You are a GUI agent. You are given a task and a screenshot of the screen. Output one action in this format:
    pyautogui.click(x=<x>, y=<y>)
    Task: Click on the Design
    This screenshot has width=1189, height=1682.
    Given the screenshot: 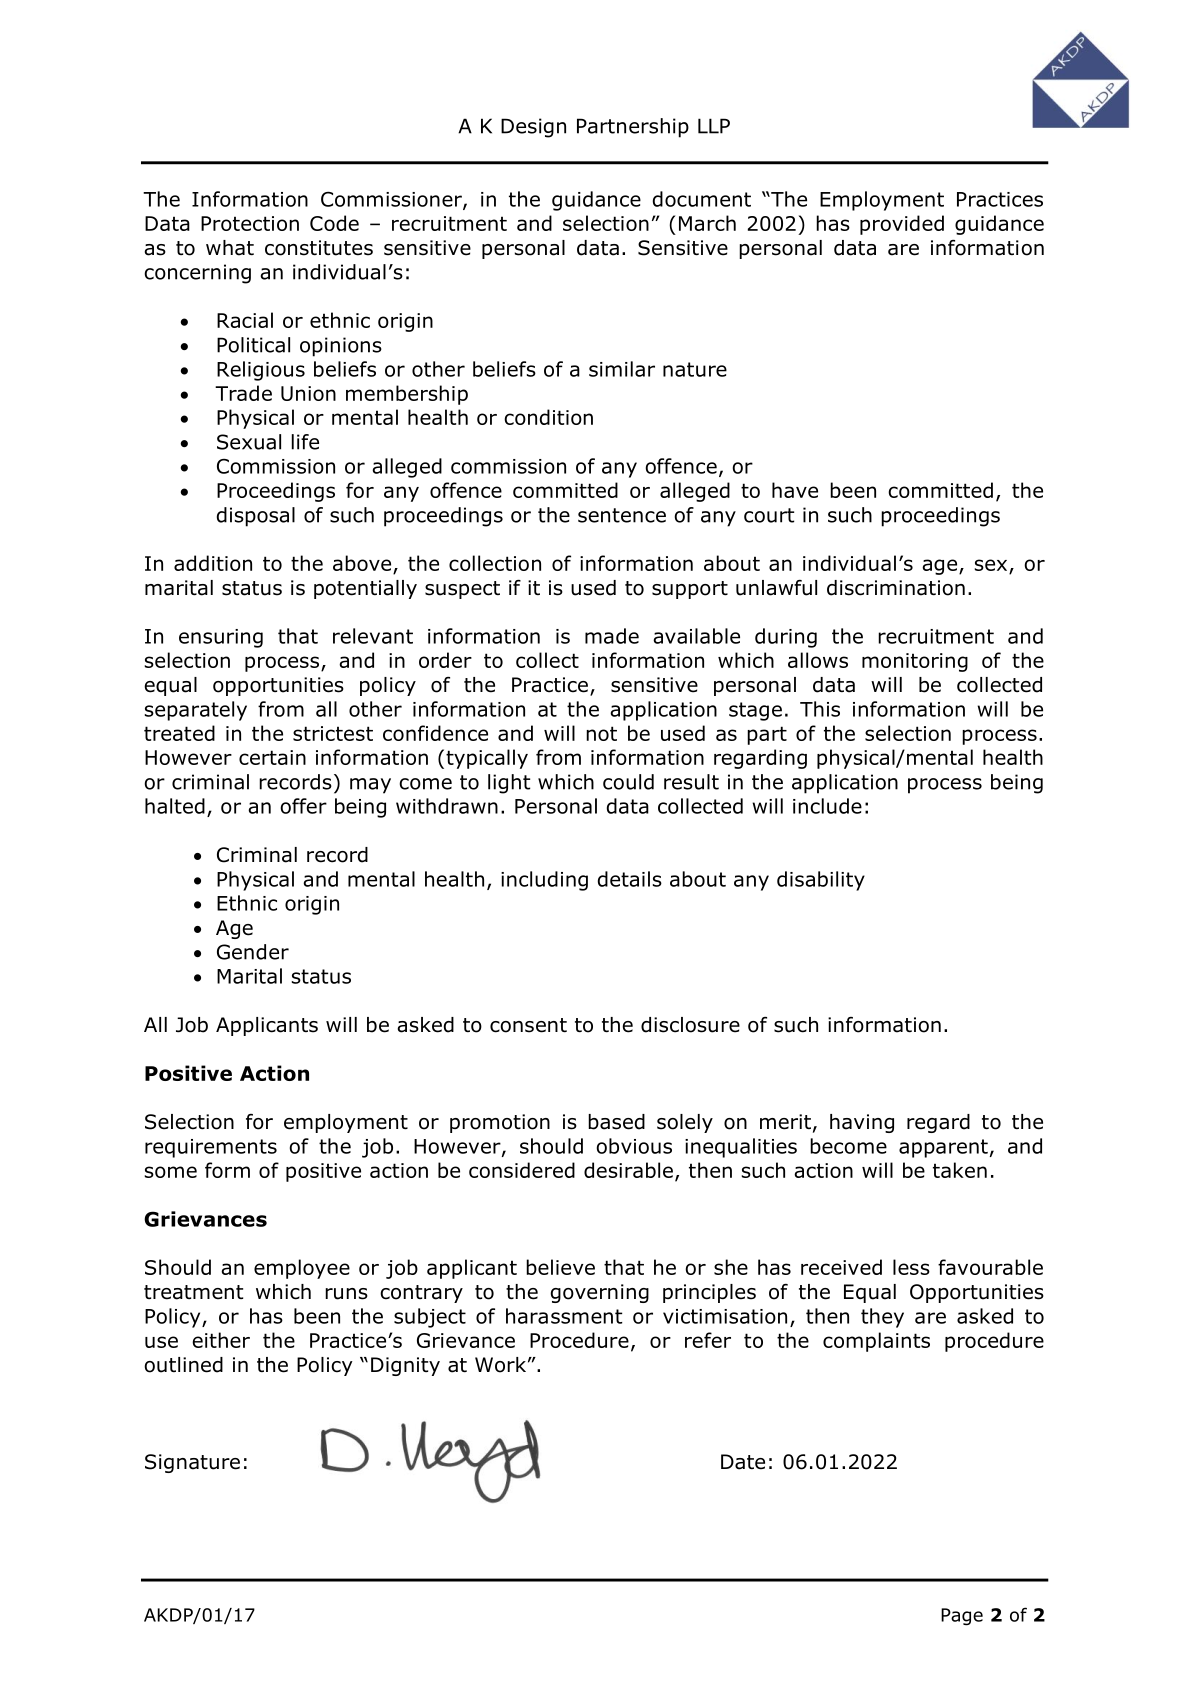 What is the action you would take?
    pyautogui.click(x=533, y=128)
